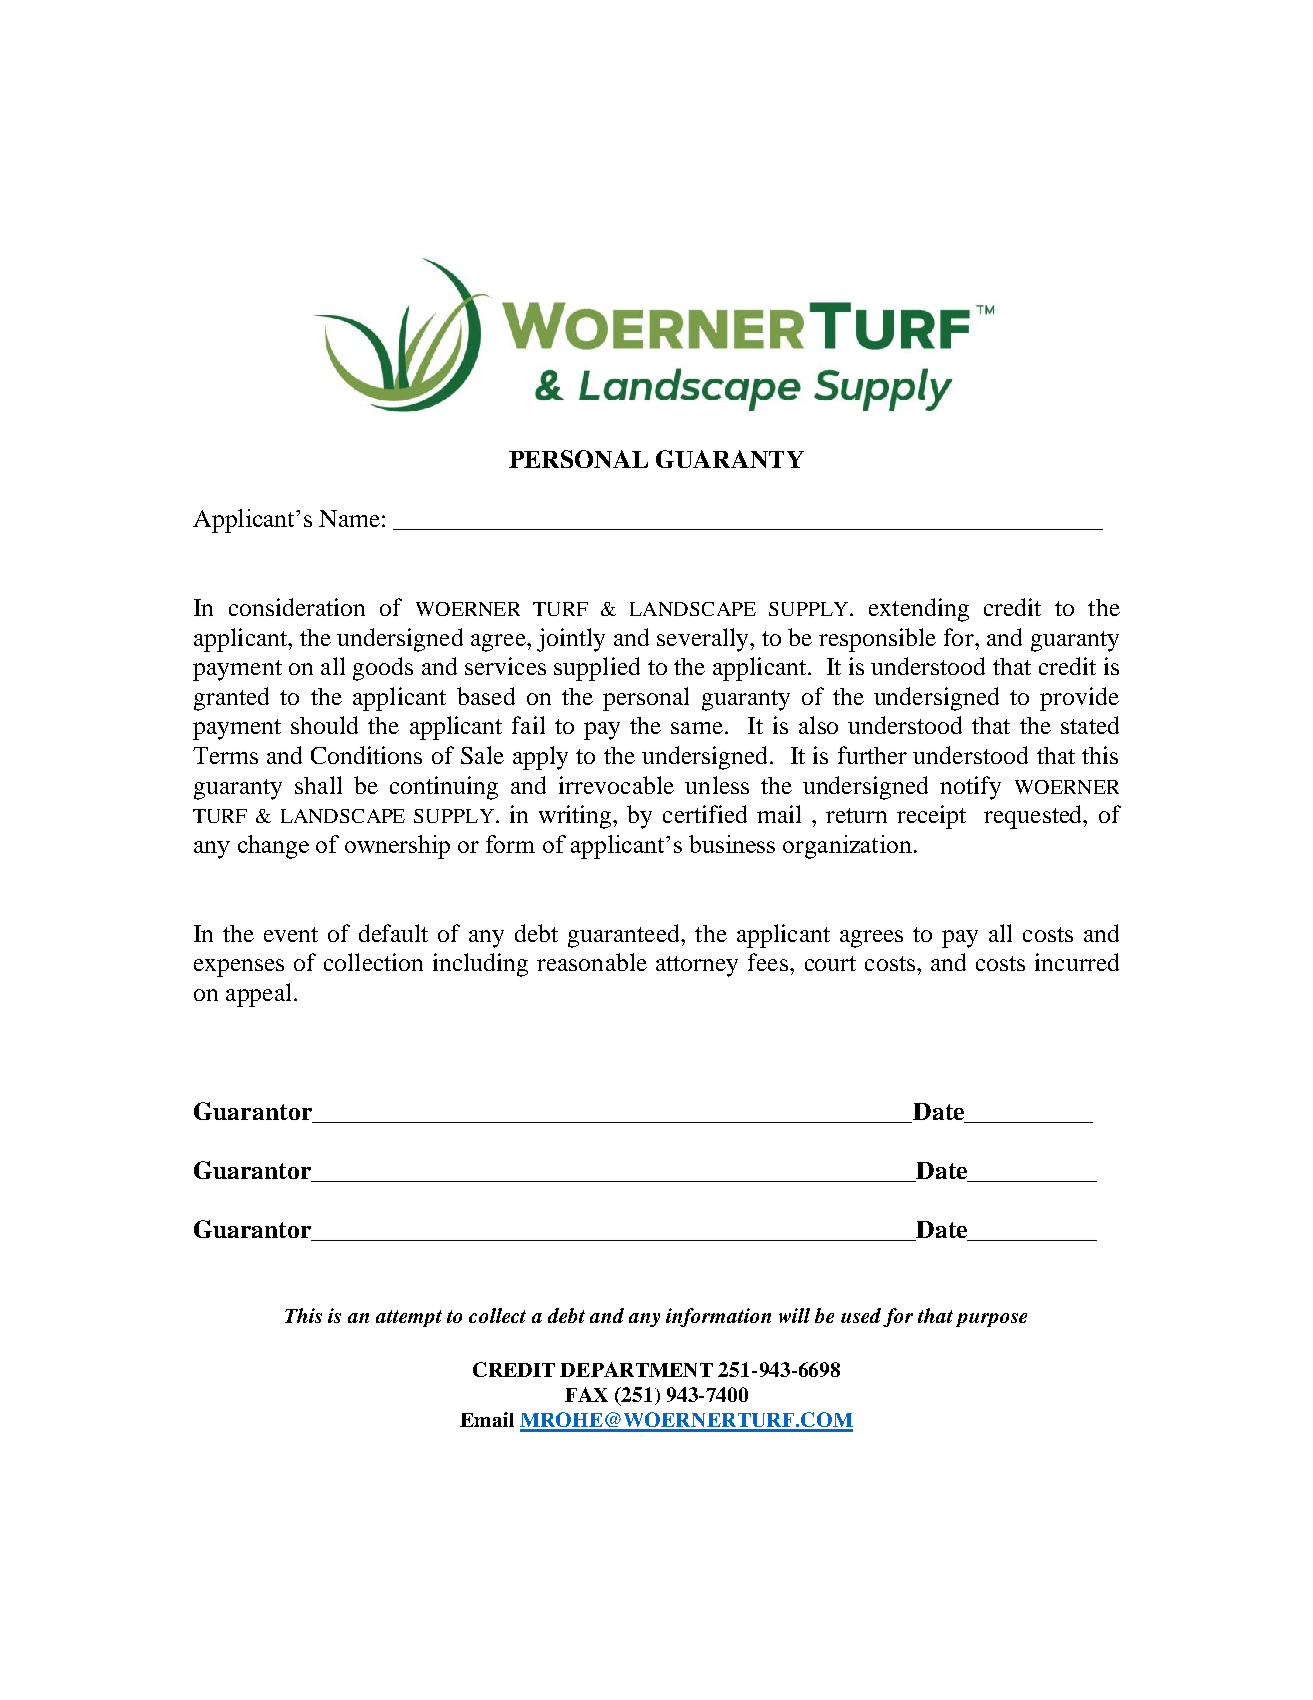 This screenshot has height=1700, width=1313. Describe the element at coordinates (704, 640) in the screenshot. I see `severally` at that location.
